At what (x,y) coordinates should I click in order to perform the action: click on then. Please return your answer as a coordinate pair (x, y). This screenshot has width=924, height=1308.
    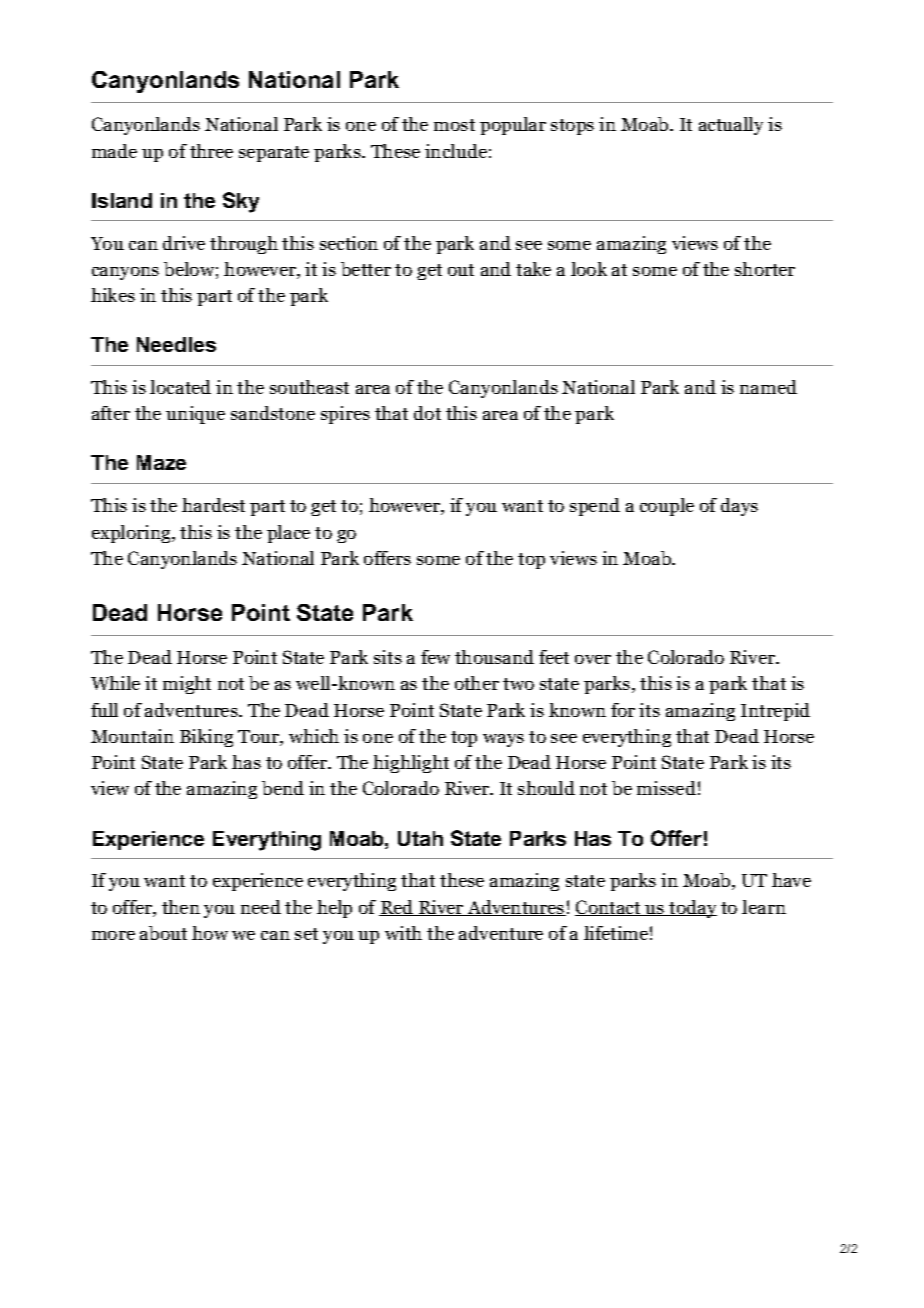
    Looking at the image, I should click on (181, 907).
